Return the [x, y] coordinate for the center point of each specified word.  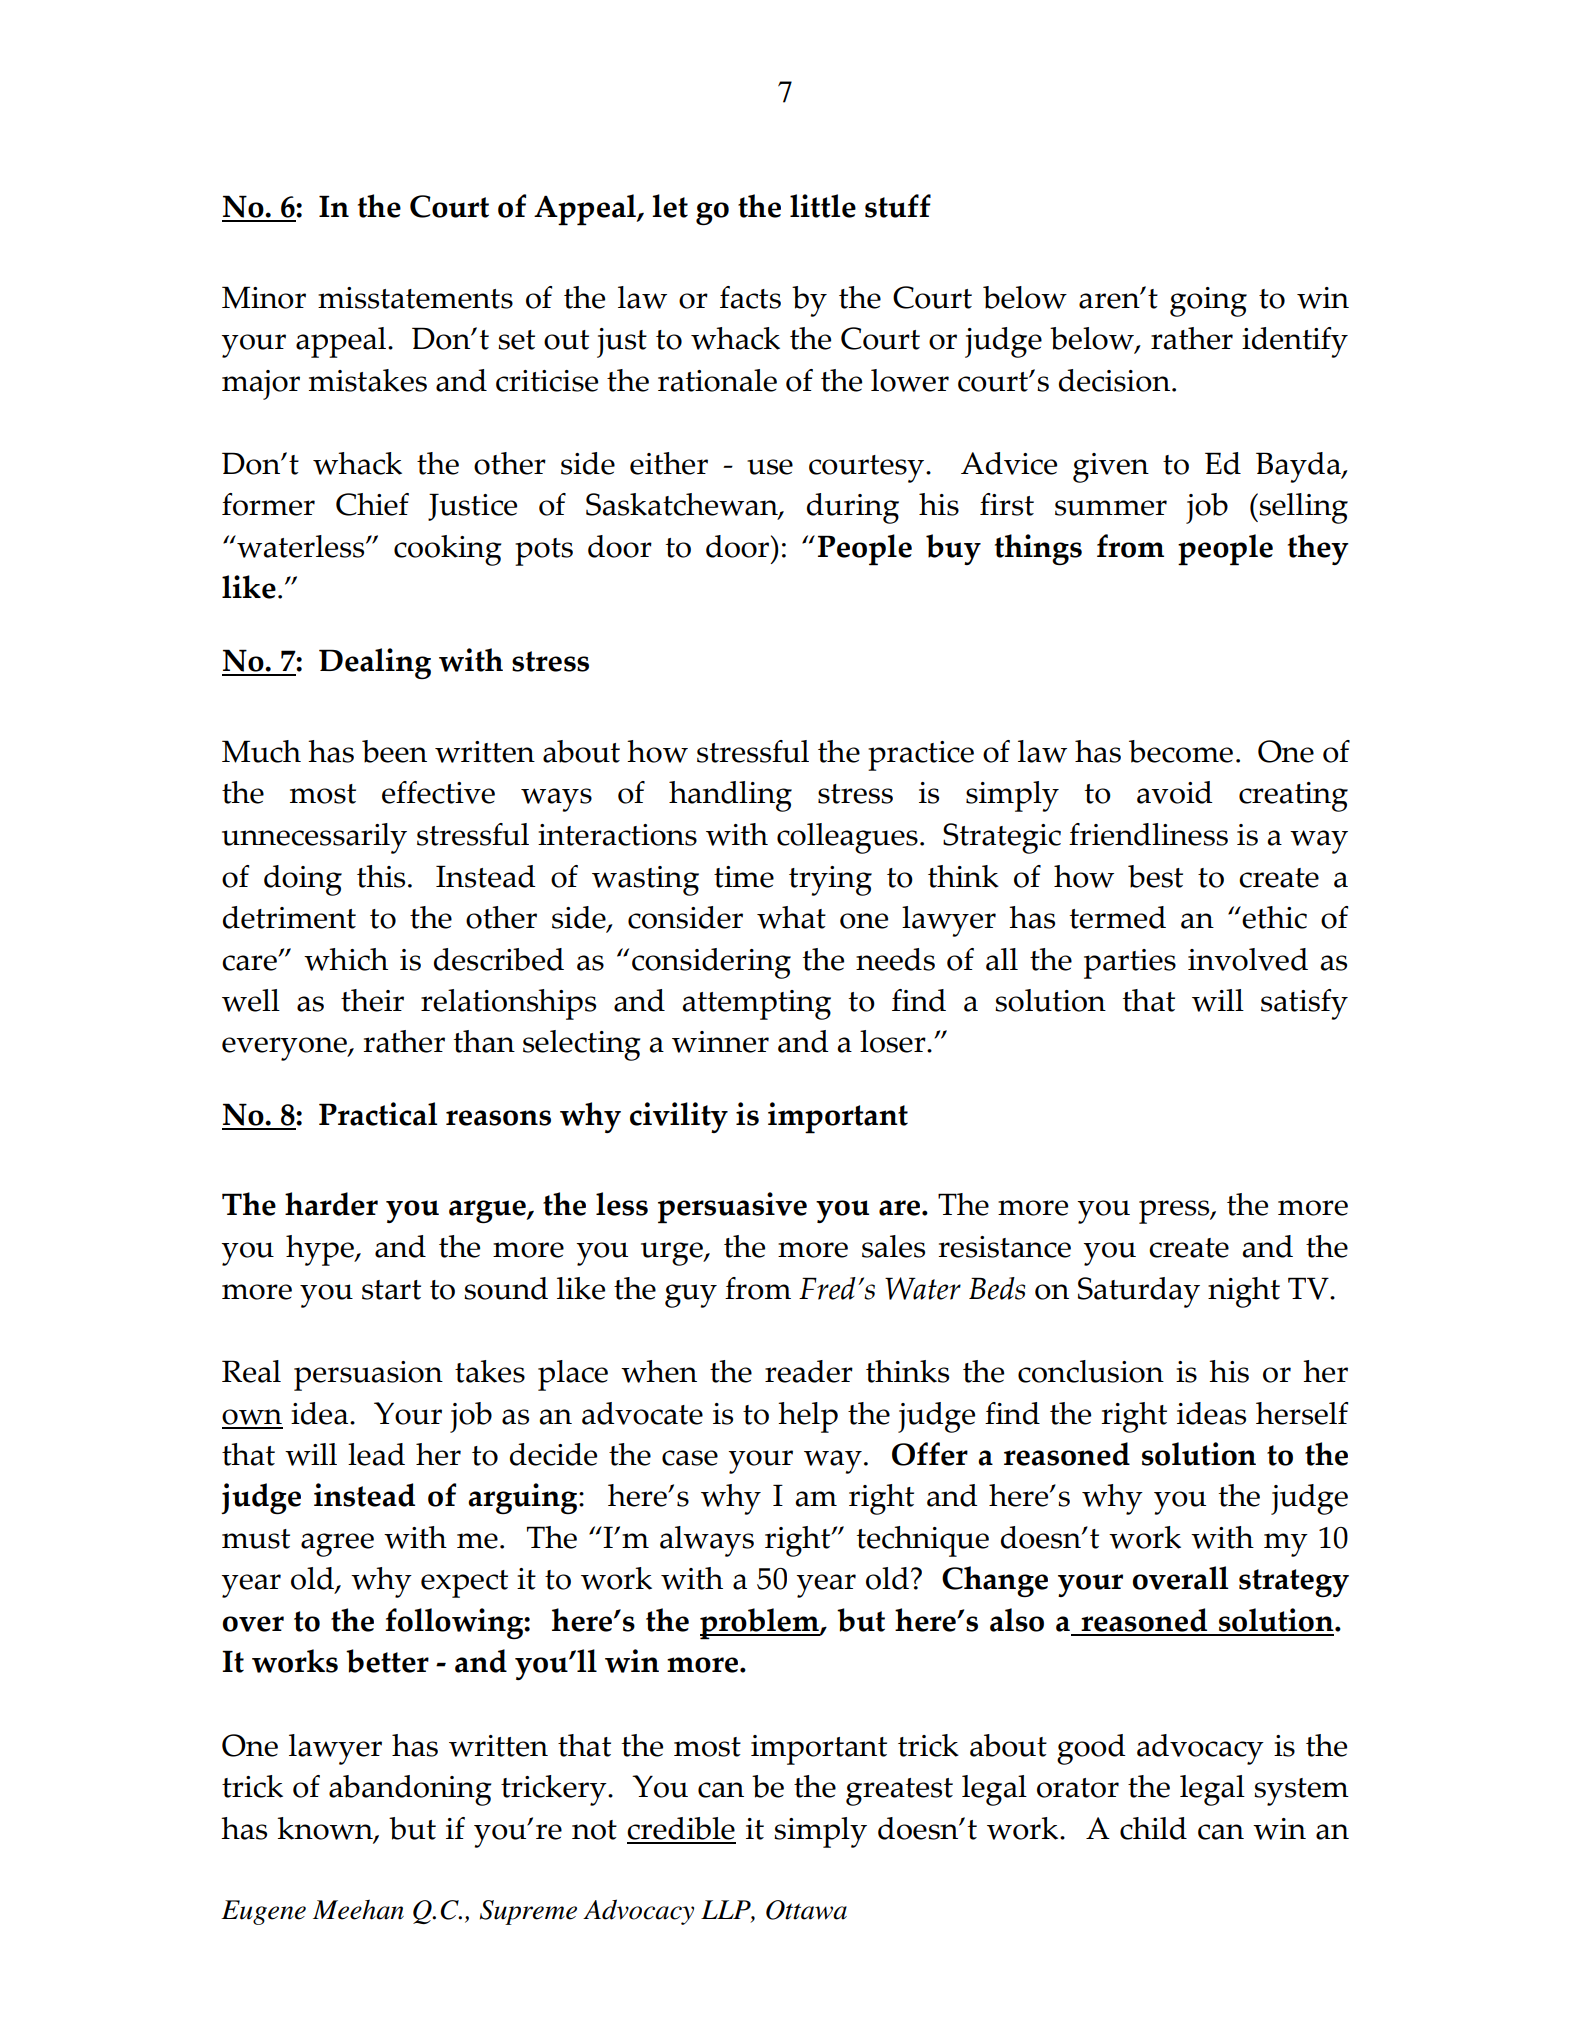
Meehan [358, 1909]
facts [750, 297]
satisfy [1304, 1004]
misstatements [415, 298]
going [1208, 302]
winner [720, 1042]
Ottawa [806, 1910]
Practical [378, 1114]
